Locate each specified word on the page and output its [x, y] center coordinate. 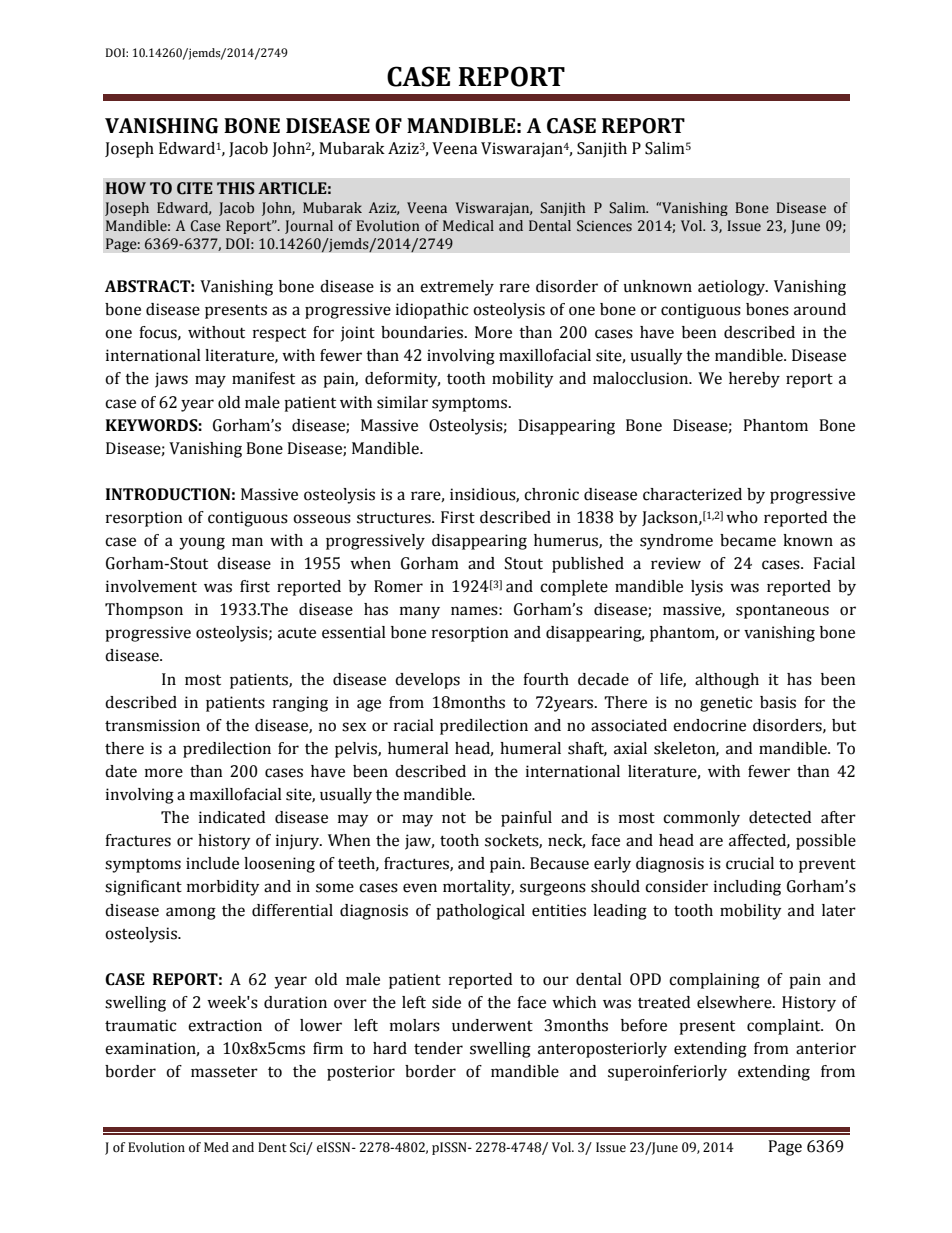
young [202, 543]
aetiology [733, 288]
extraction [225, 1025]
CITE [195, 188]
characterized [692, 494]
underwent [492, 1025]
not [454, 818]
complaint [785, 1027]
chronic [551, 494]
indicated [232, 817]
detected [780, 817]
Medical [468, 226]
